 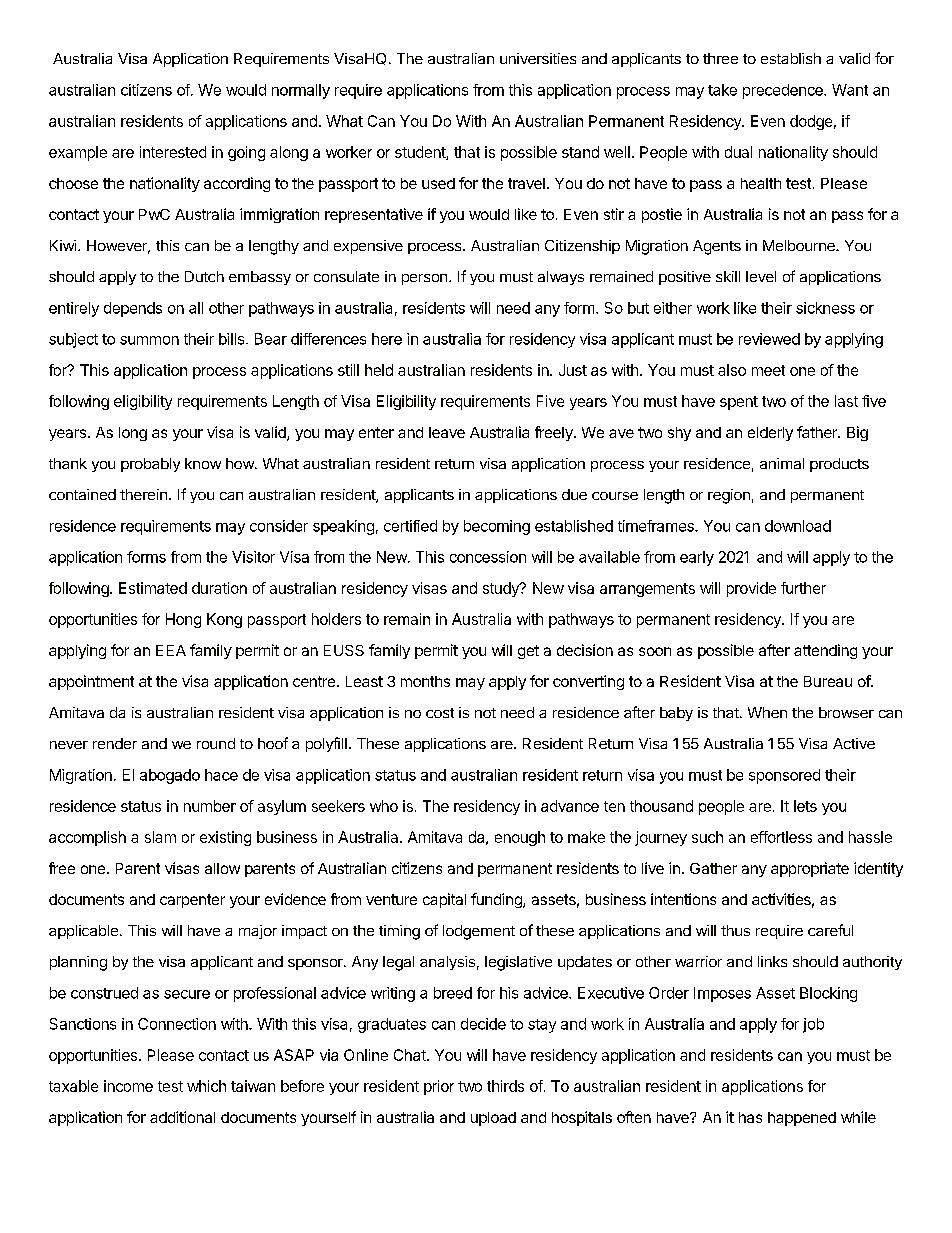 I want to click on summon, so click(x=149, y=340).
